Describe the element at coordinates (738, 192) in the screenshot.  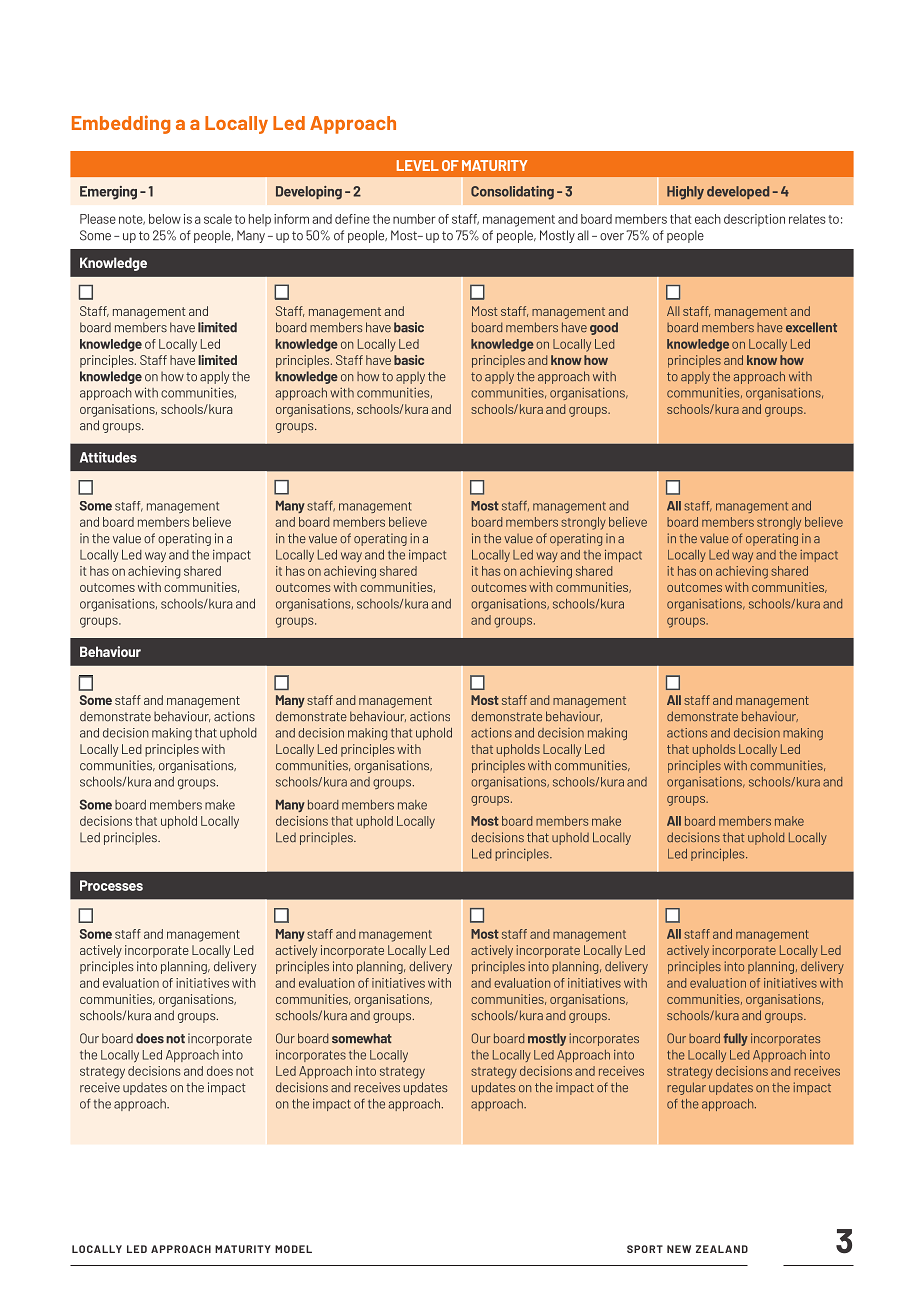
I see `developed` at that location.
